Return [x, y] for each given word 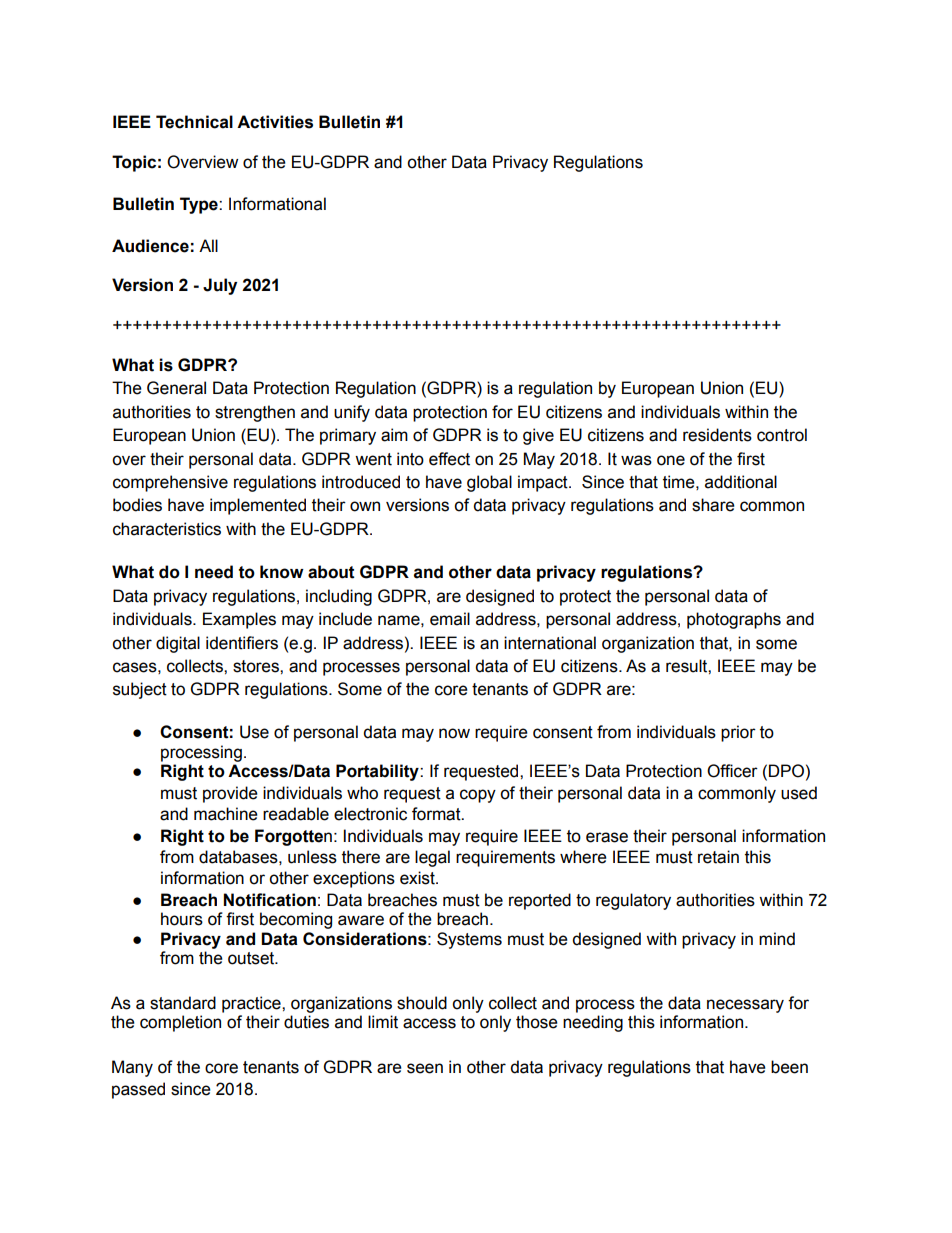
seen [425, 1068]
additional [741, 482]
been [789, 1067]
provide [230, 794]
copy [478, 796]
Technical [194, 122]
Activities [275, 122]
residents [717, 435]
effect [449, 459]
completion [180, 1023]
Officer [732, 771]
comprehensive [170, 483]
